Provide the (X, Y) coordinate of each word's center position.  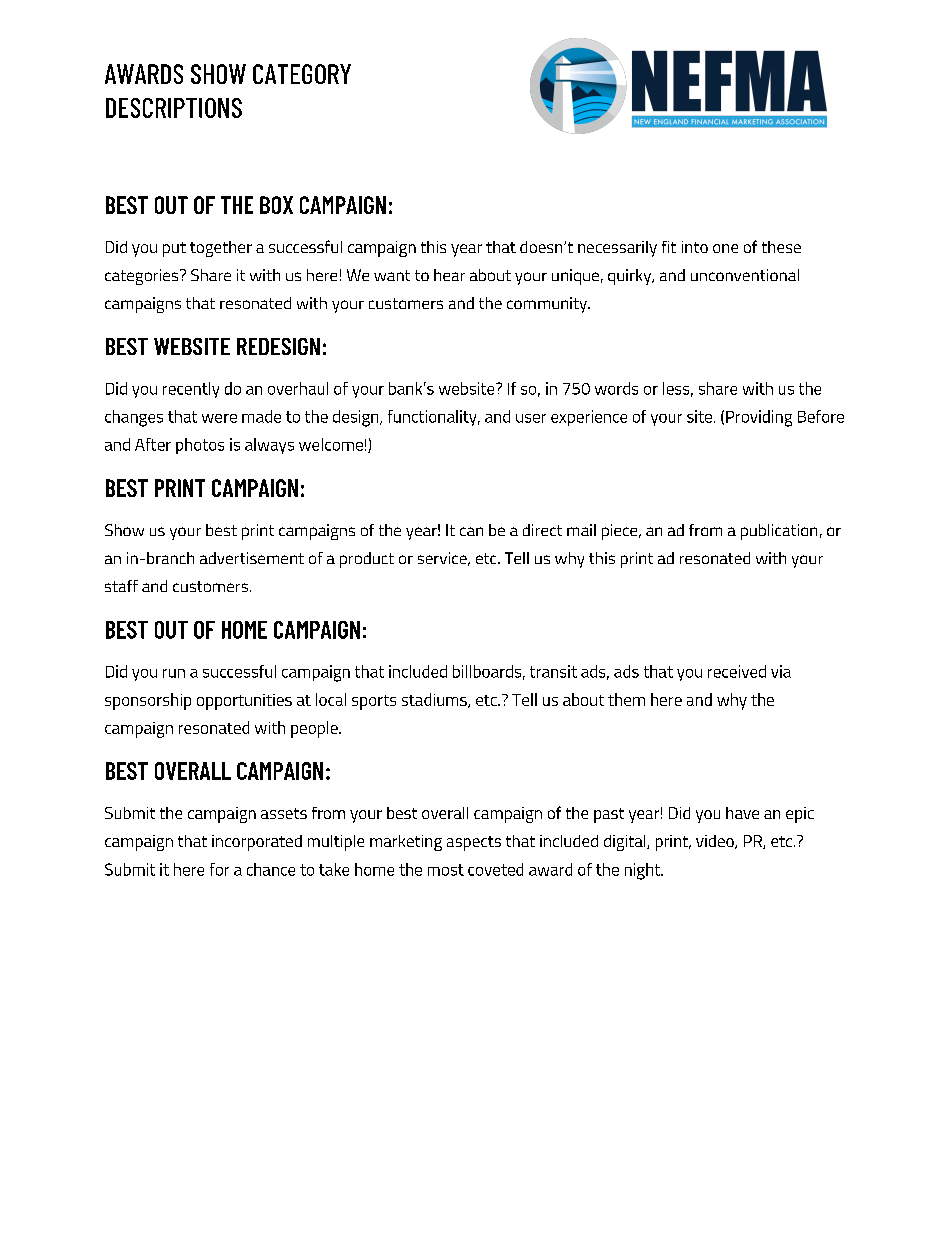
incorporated (257, 843)
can (471, 531)
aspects (474, 843)
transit (553, 671)
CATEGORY (302, 74)
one (725, 248)
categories (143, 277)
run (174, 673)
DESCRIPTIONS (174, 108)
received (737, 671)
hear (449, 275)
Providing (759, 418)
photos (200, 446)
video (716, 842)
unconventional (745, 275)
